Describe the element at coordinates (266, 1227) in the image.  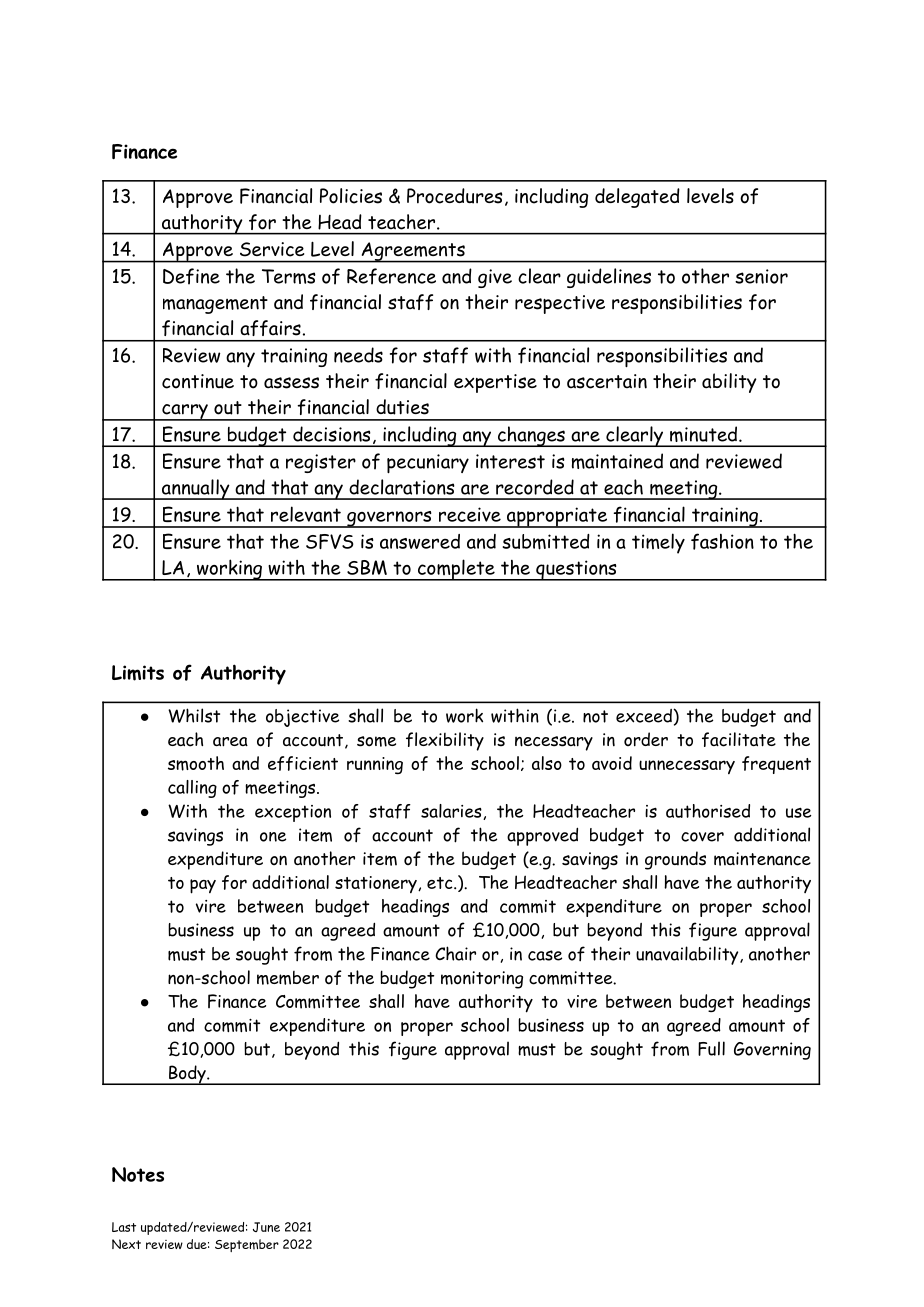
I see `June` at that location.
